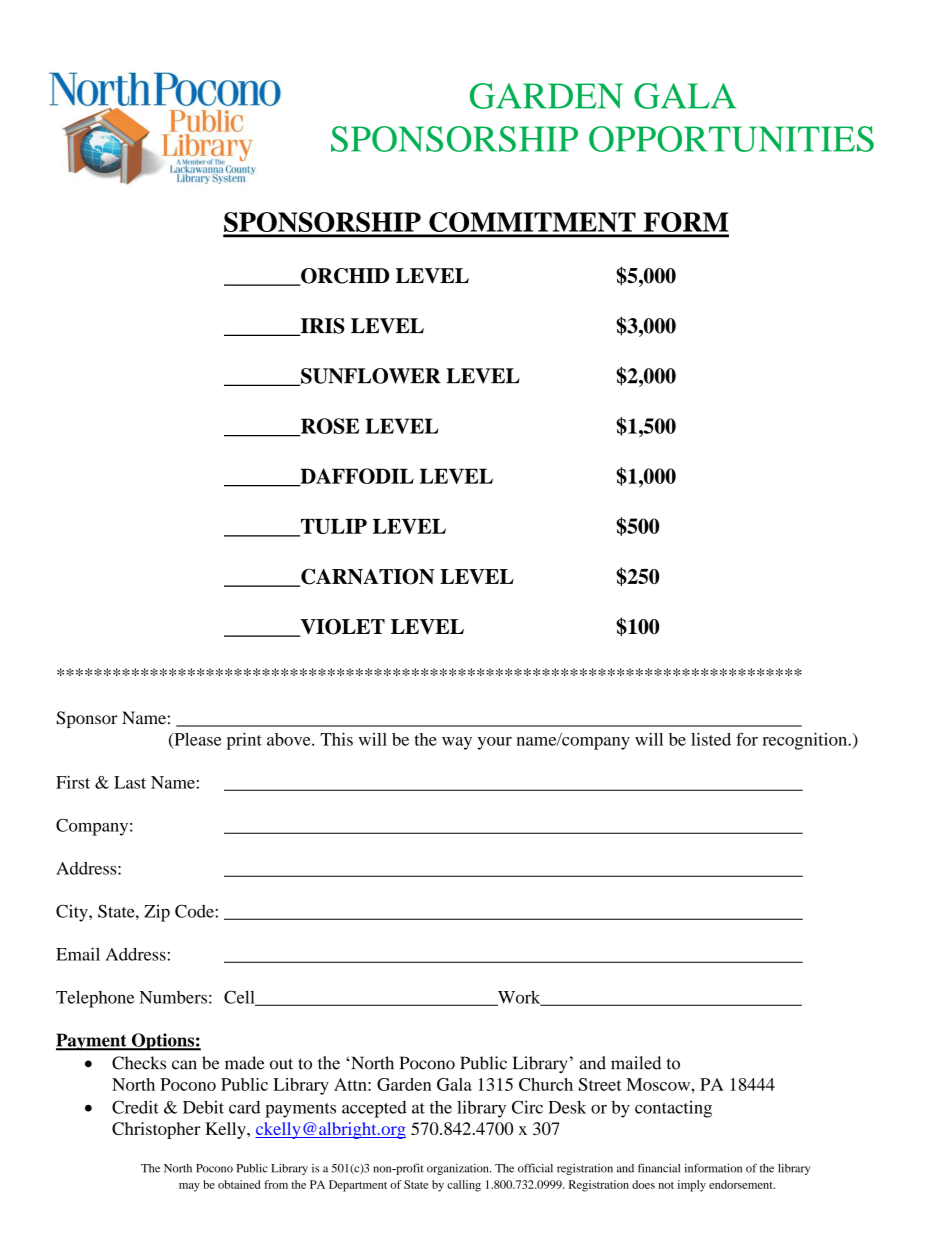  Describe the element at coordinates (636, 1063) in the screenshot. I see `mailed` at that location.
